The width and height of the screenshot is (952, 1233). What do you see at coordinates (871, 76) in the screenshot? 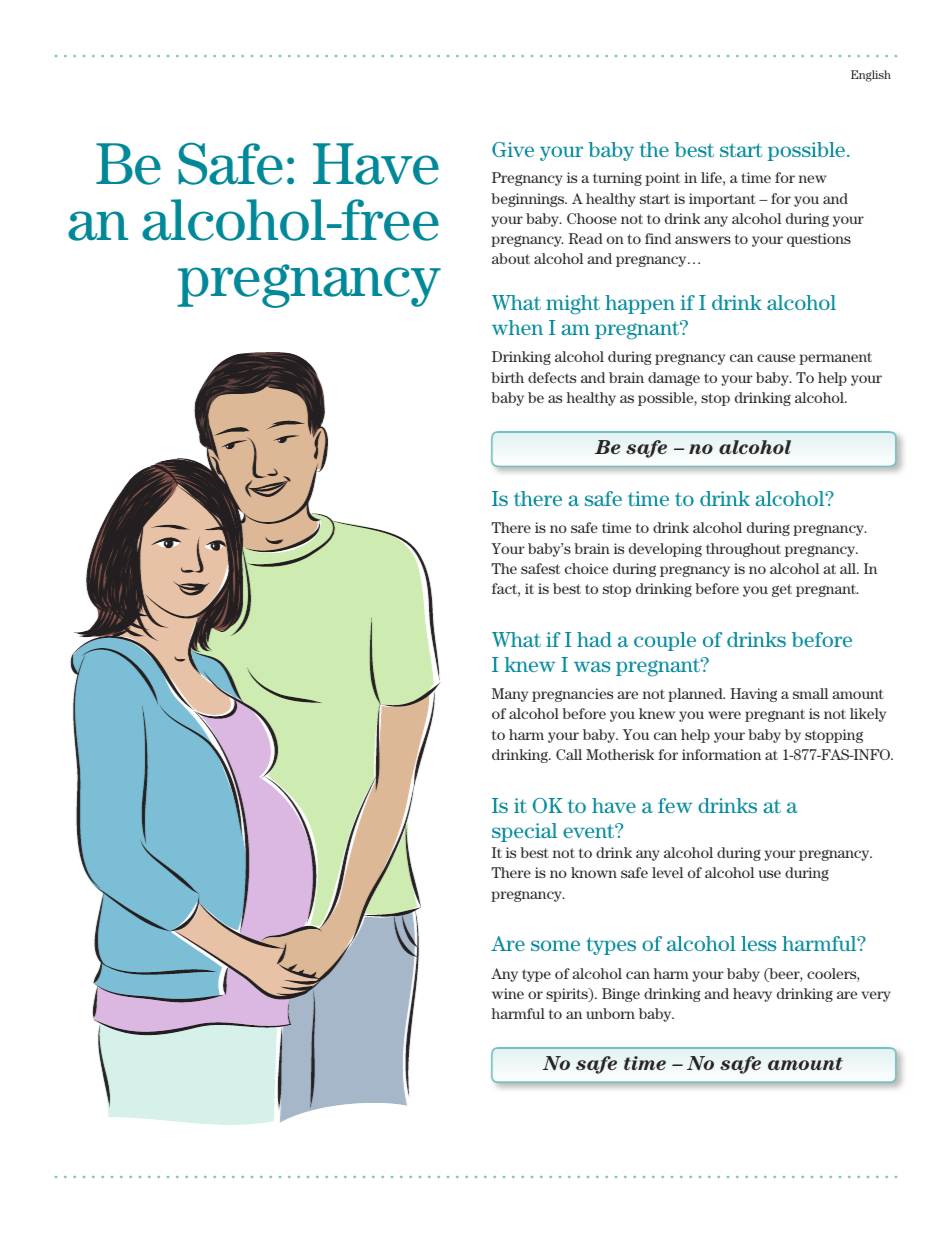
I see `English` at bounding box center [871, 76].
